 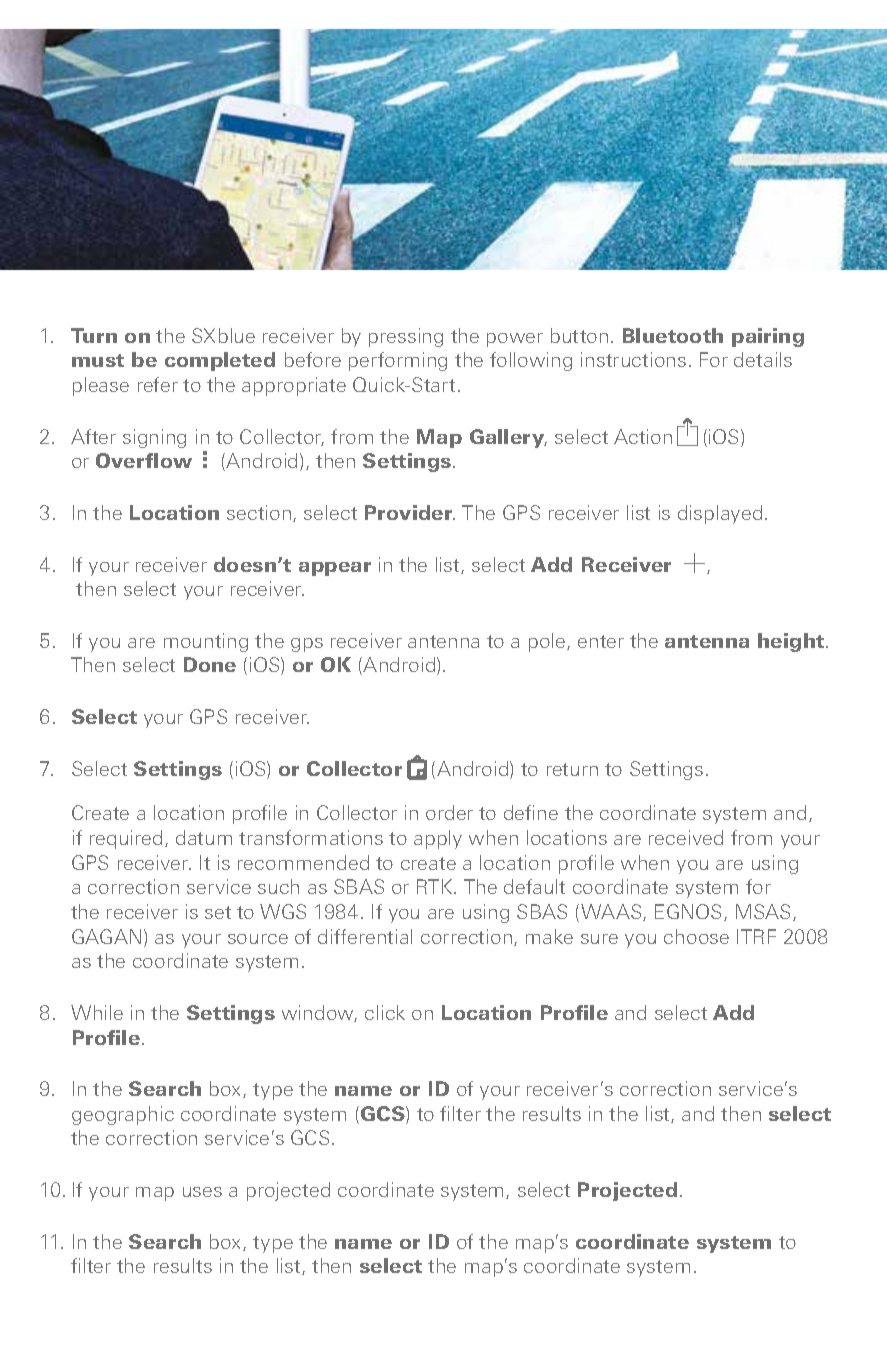 I want to click on datum, so click(x=204, y=837).
